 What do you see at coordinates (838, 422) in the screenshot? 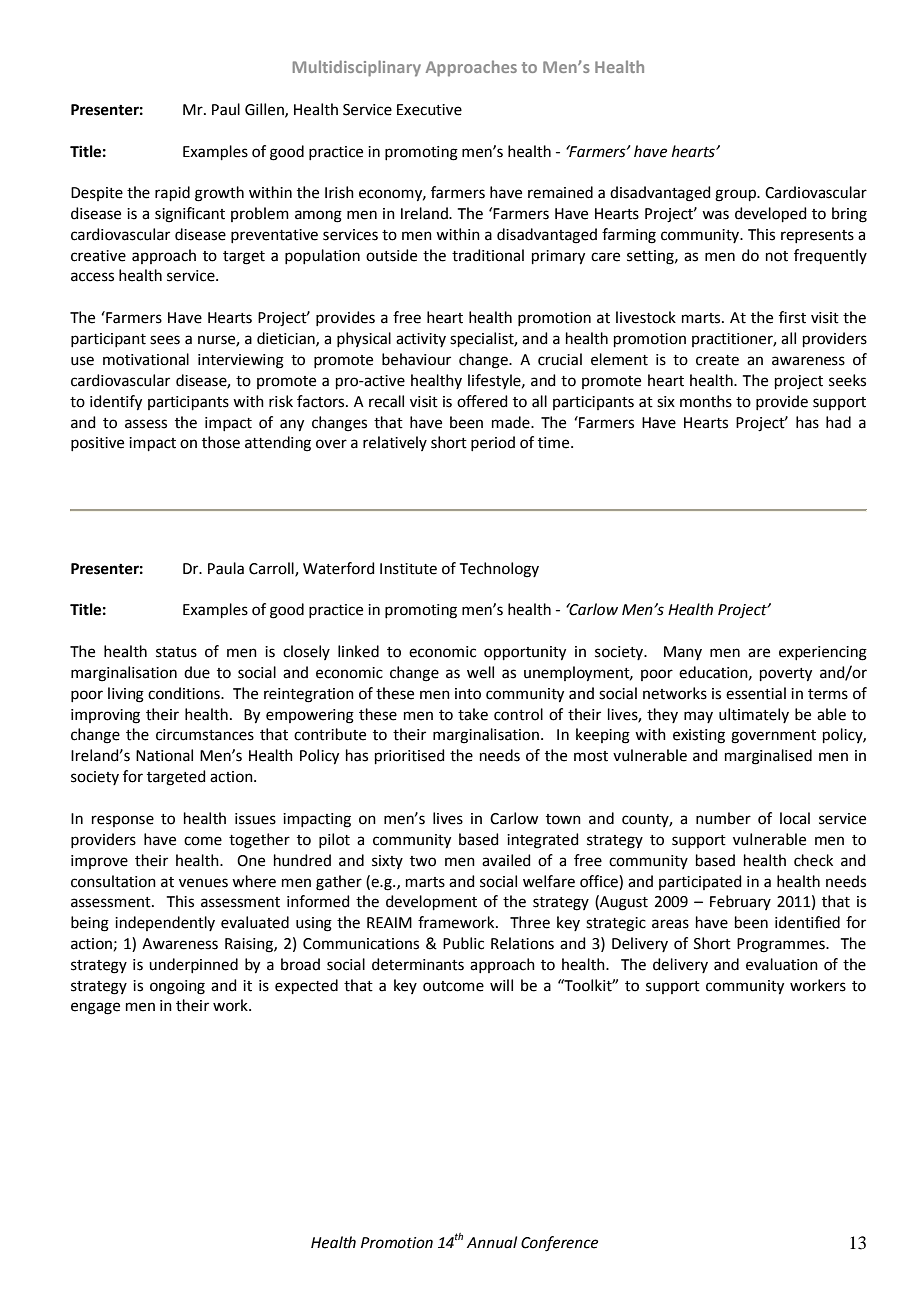
I see `had` at bounding box center [838, 422].
